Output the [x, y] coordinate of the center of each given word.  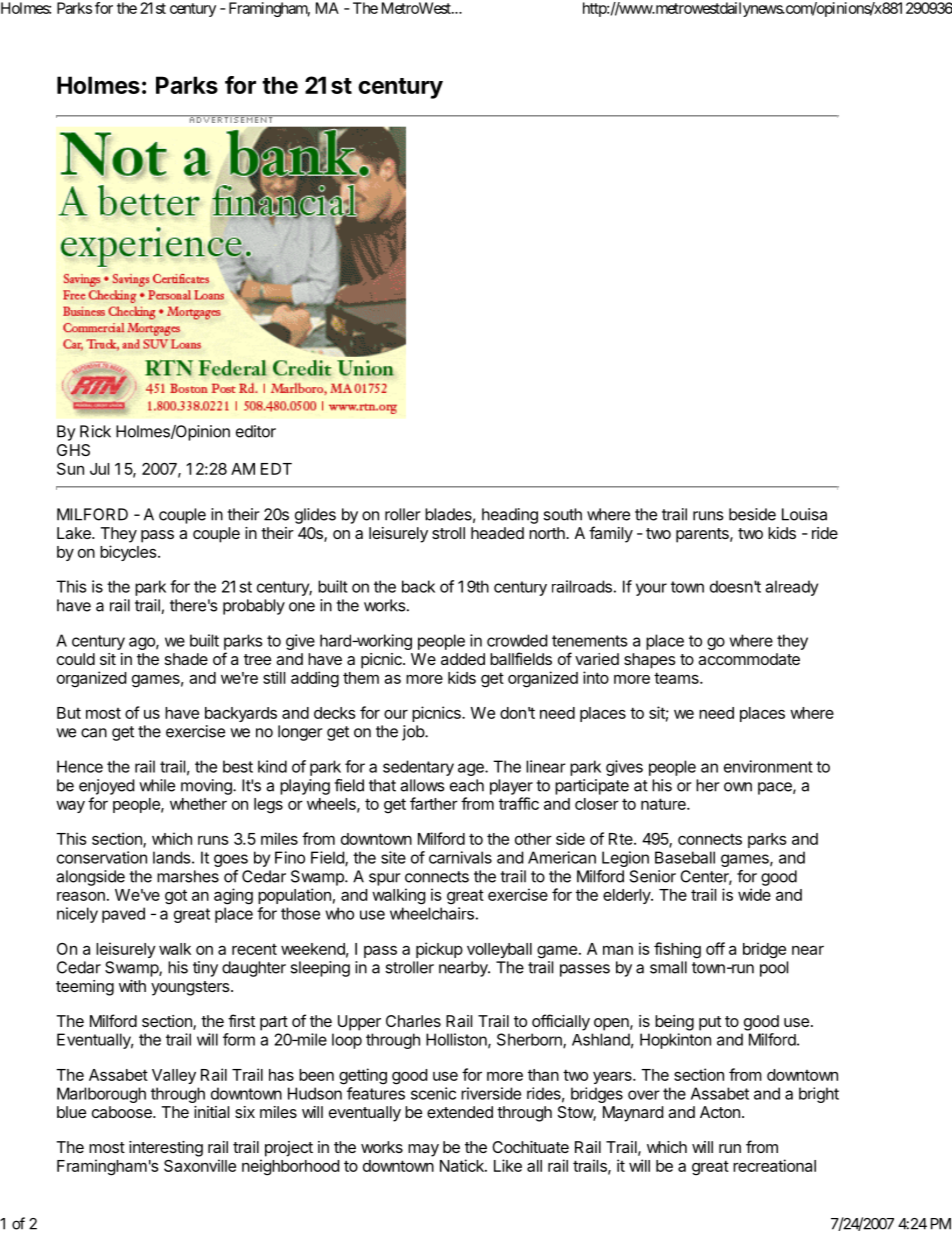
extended [460, 1112]
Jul [99, 469]
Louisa [804, 514]
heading [510, 516]
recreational [774, 1165]
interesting [166, 1149]
